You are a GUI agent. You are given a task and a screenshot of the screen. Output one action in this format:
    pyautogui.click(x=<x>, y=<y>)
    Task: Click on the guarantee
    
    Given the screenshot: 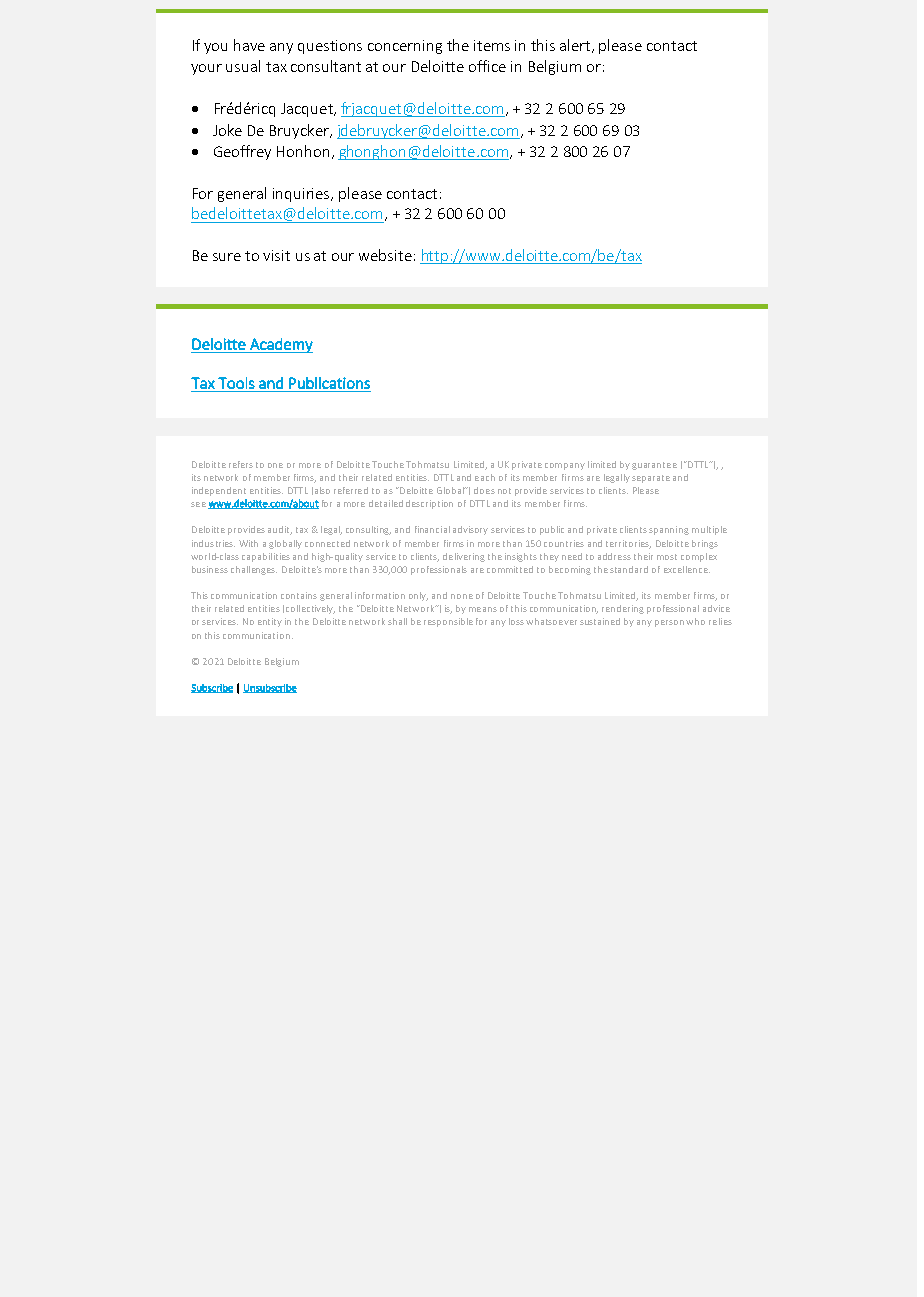 What is the action you would take?
    pyautogui.click(x=654, y=466)
